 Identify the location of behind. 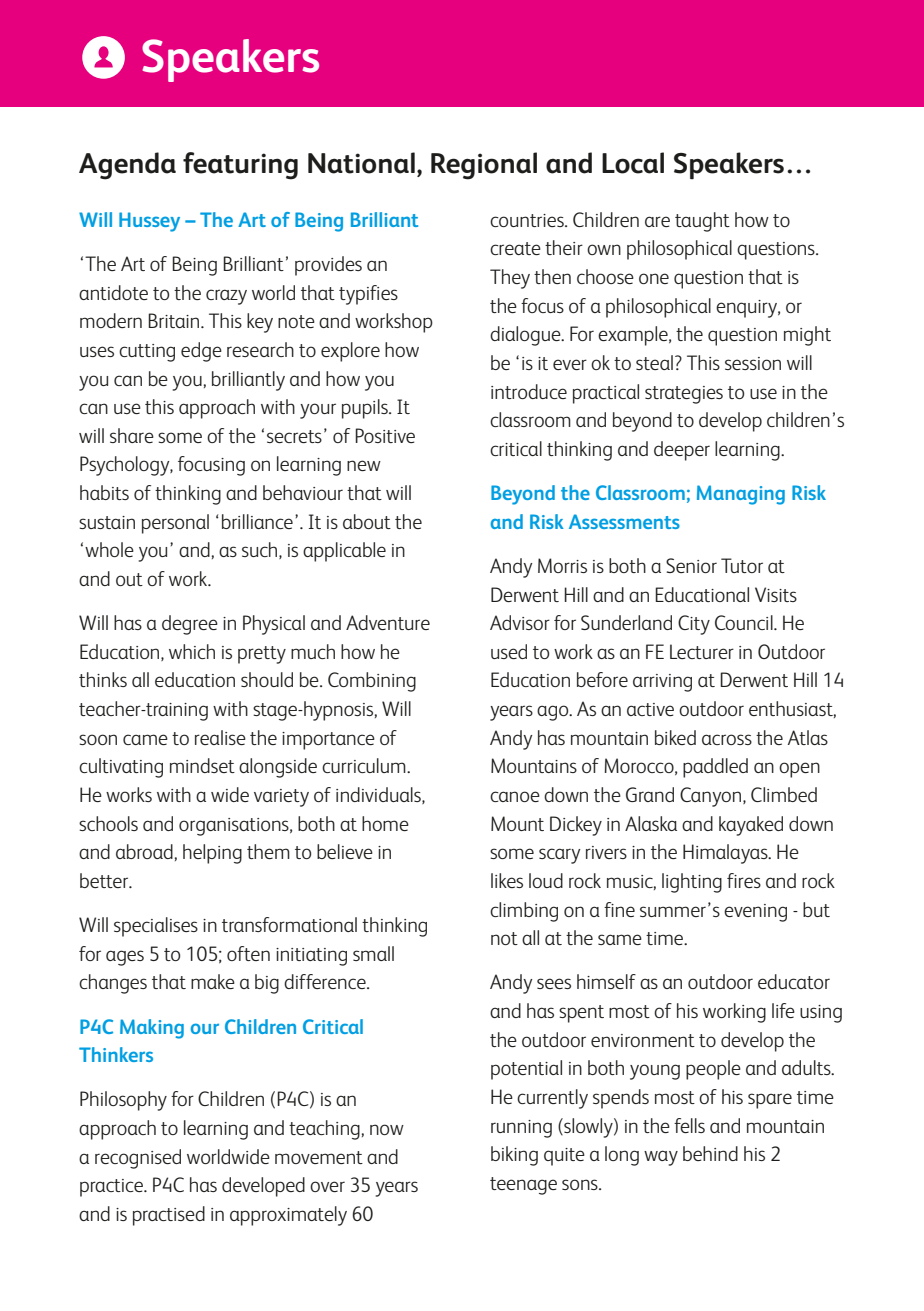
(710, 1153).
